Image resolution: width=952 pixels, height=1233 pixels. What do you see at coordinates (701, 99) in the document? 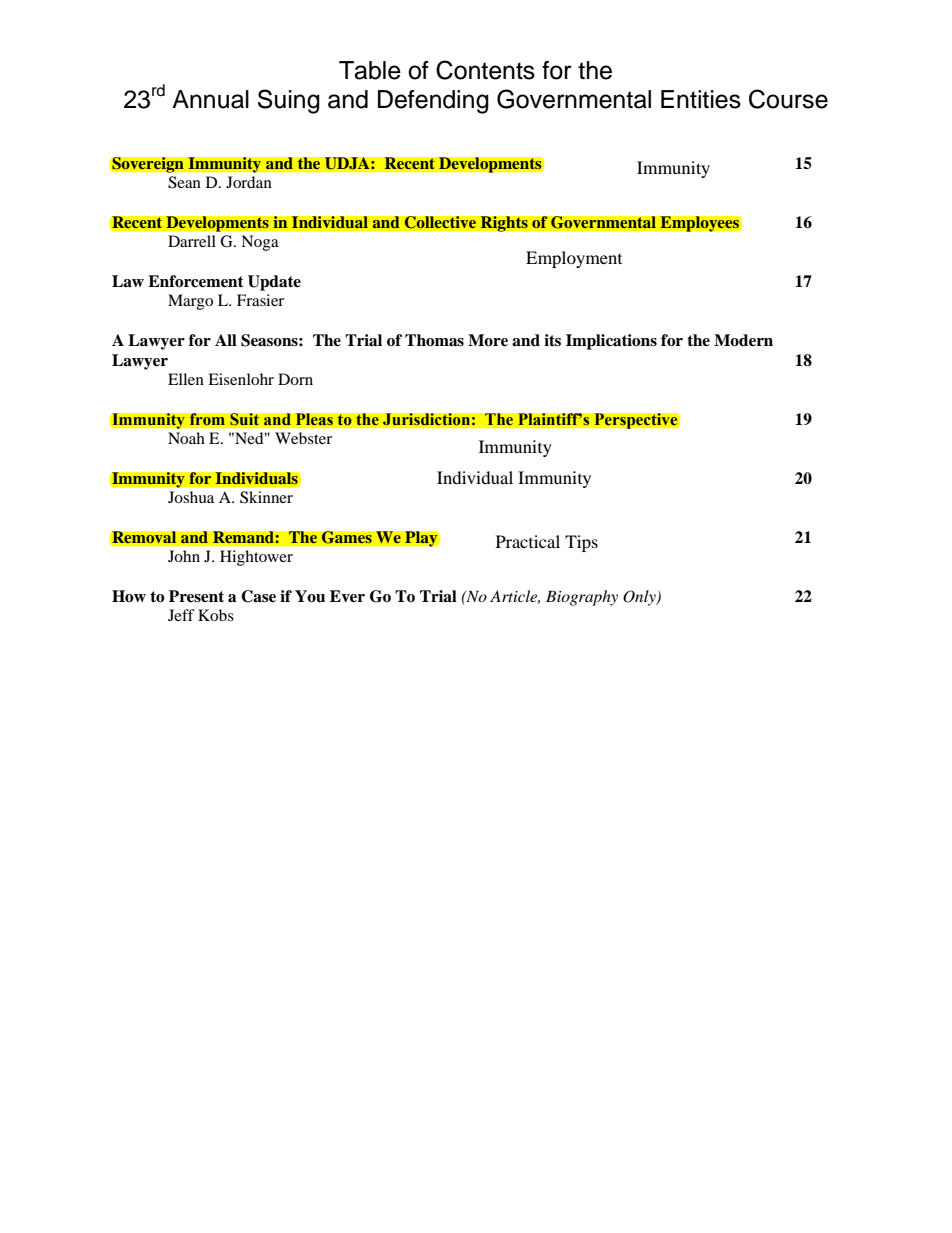
I see `Entities` at bounding box center [701, 99].
